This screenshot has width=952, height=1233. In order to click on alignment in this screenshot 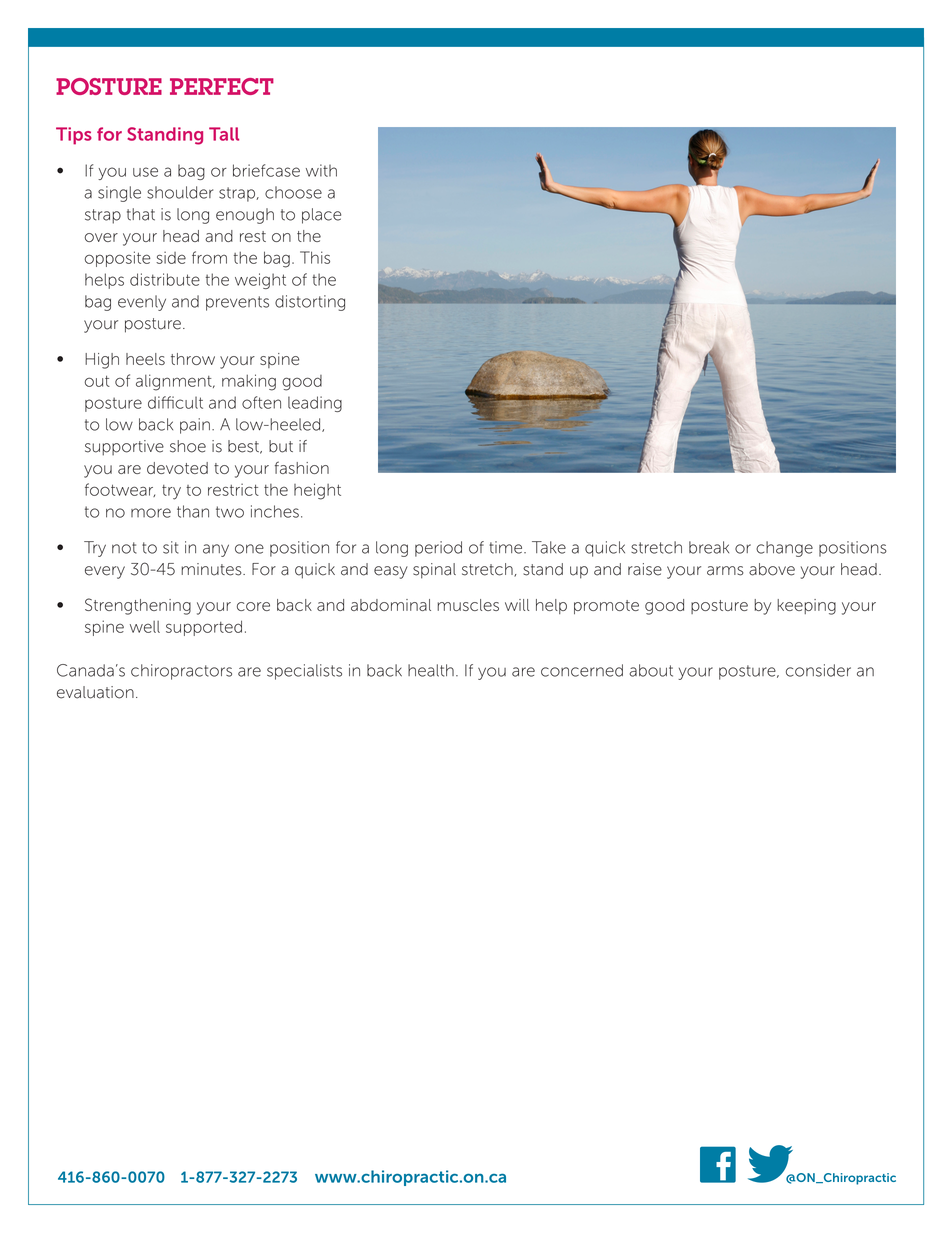, I will do `click(175, 382)`.
